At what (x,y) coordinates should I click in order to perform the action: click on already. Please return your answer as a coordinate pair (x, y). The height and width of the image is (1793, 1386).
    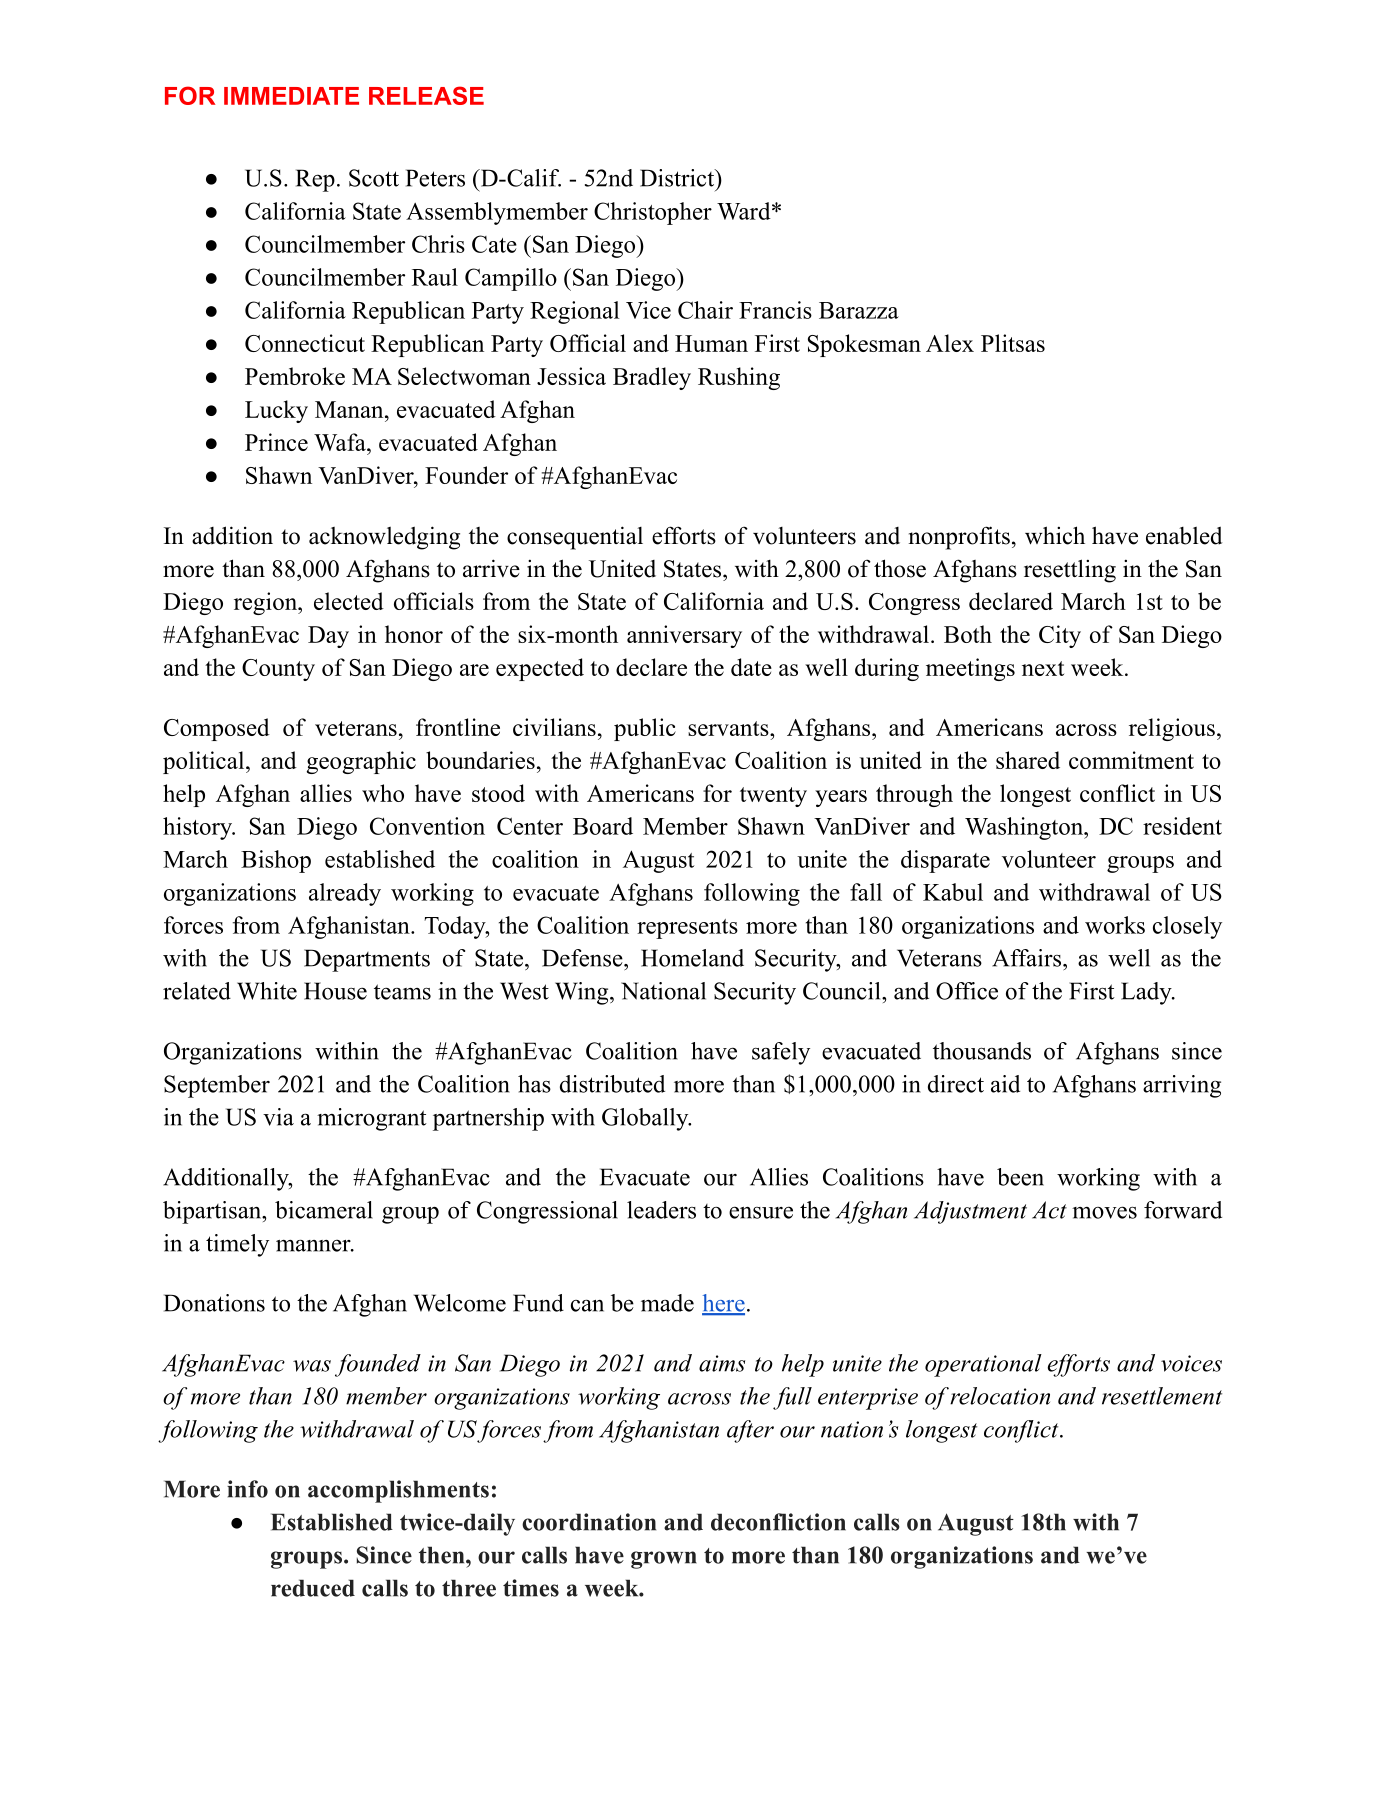
    Looking at the image, I should click on (345, 894).
